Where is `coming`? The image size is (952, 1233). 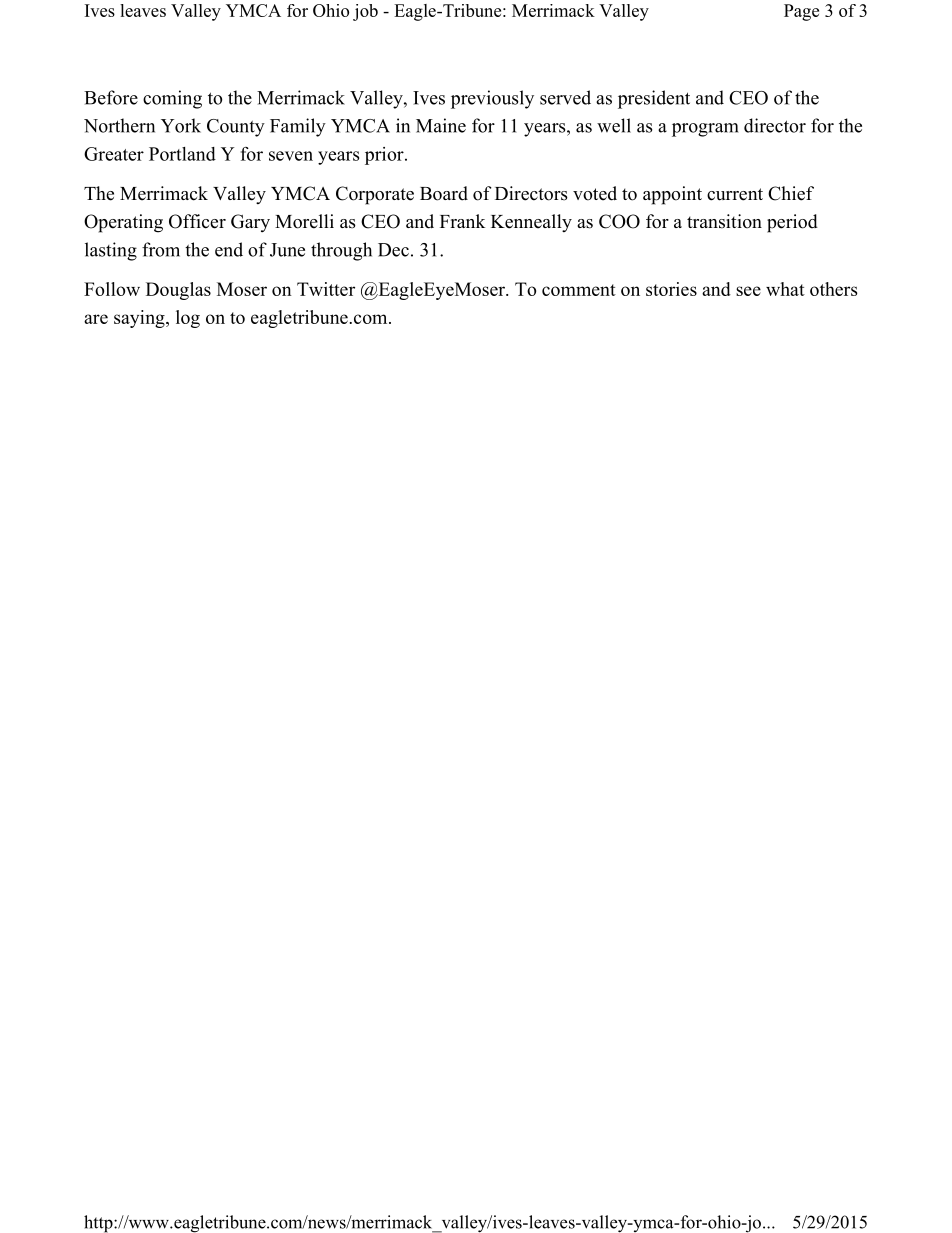 coming is located at coordinates (172, 99).
